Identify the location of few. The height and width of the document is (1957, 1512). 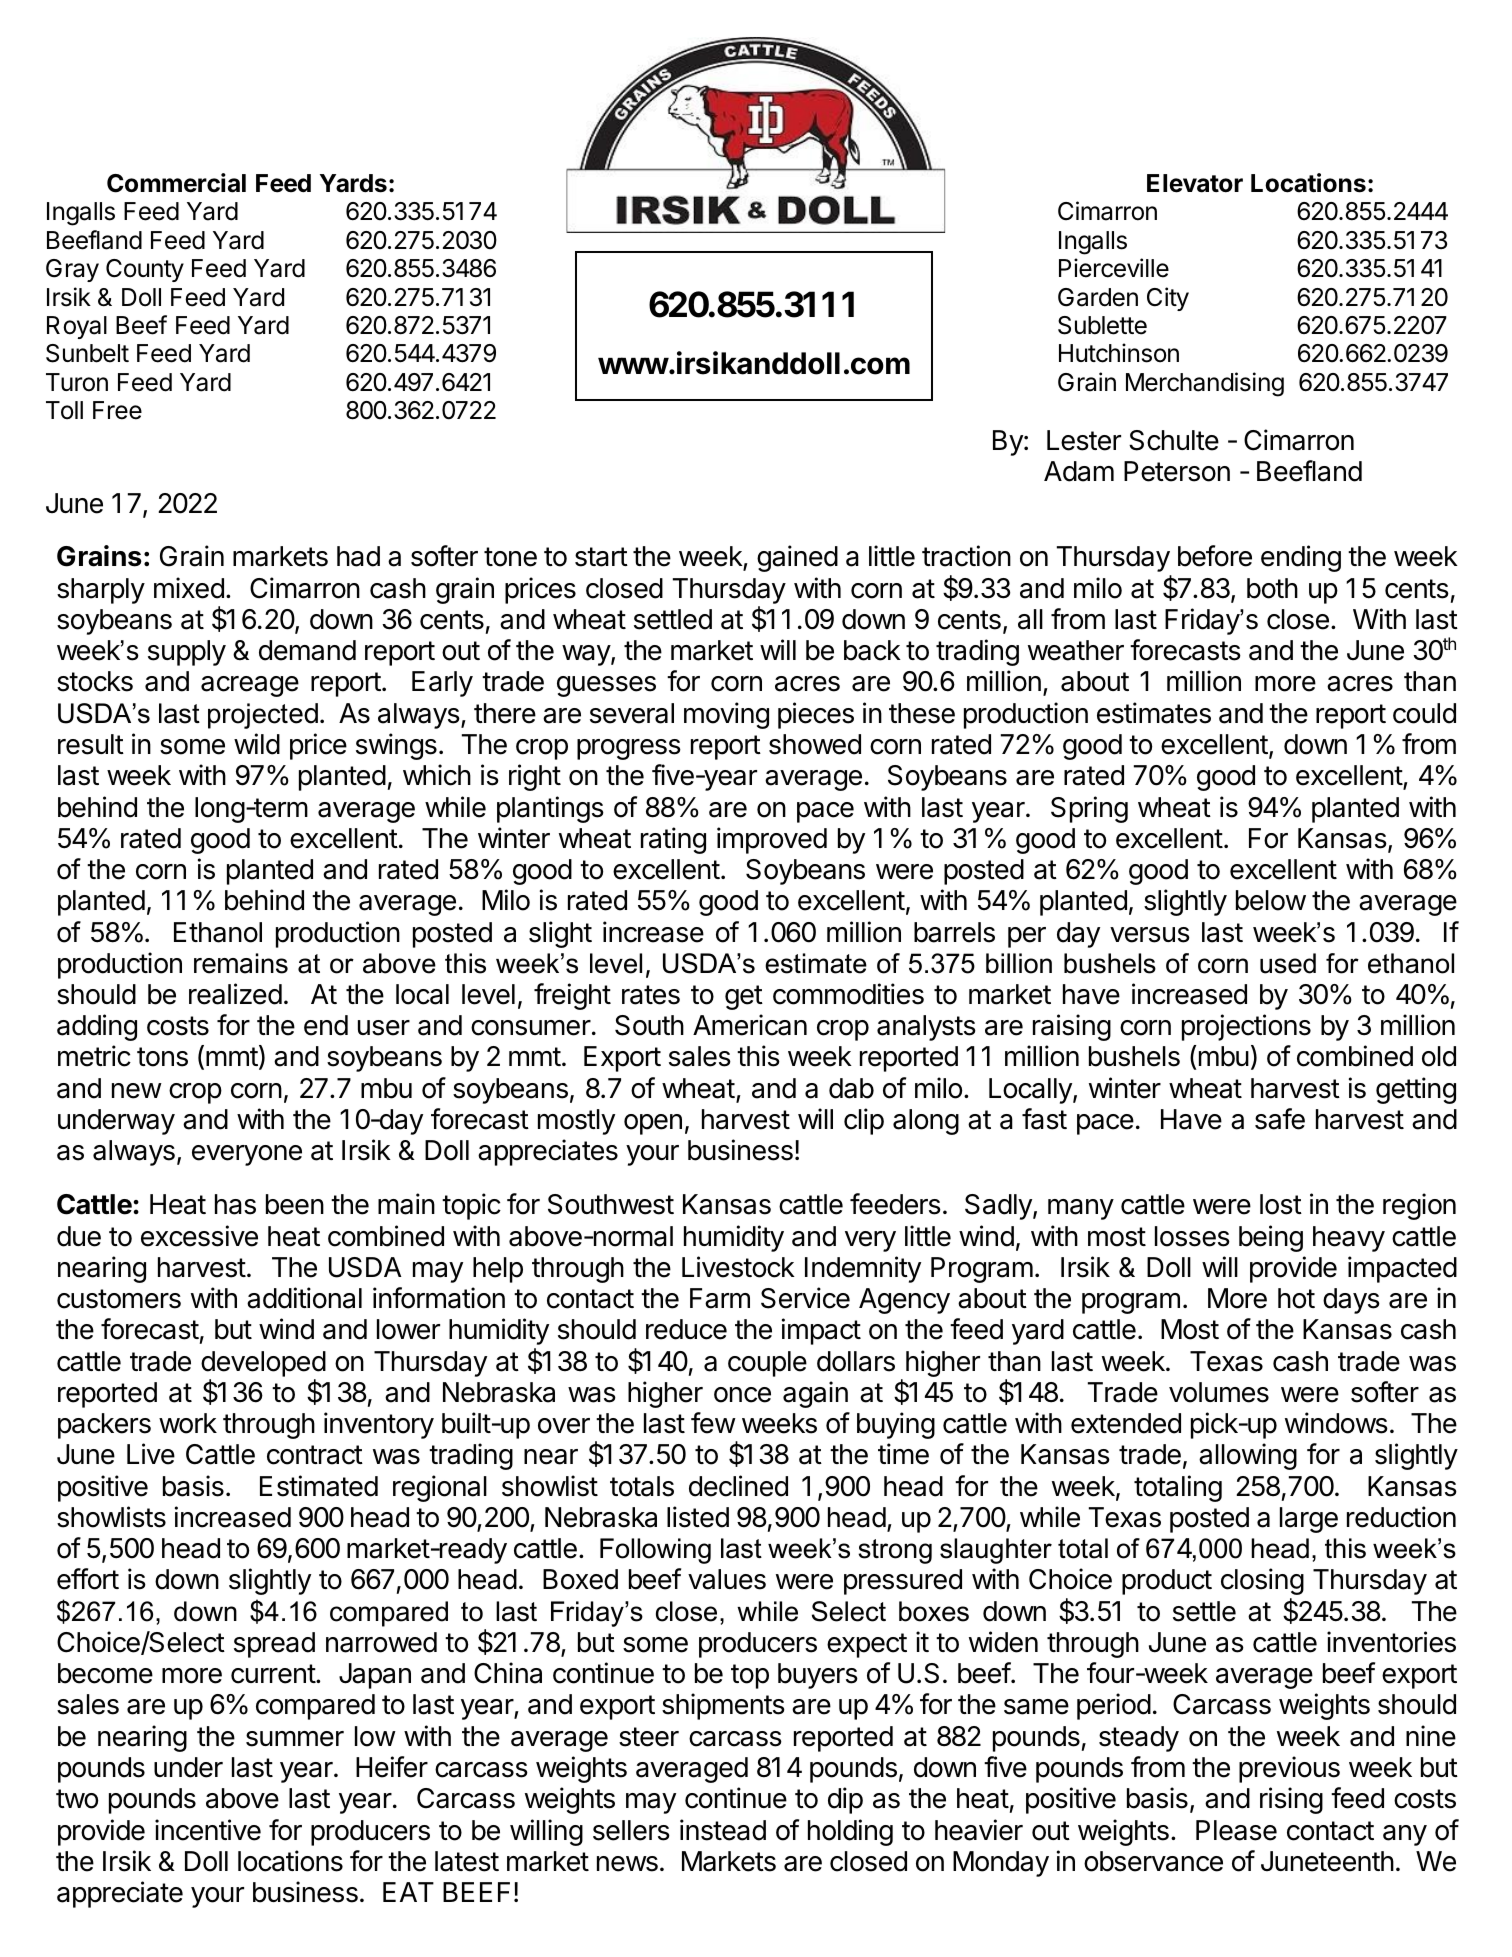
(713, 1423).
